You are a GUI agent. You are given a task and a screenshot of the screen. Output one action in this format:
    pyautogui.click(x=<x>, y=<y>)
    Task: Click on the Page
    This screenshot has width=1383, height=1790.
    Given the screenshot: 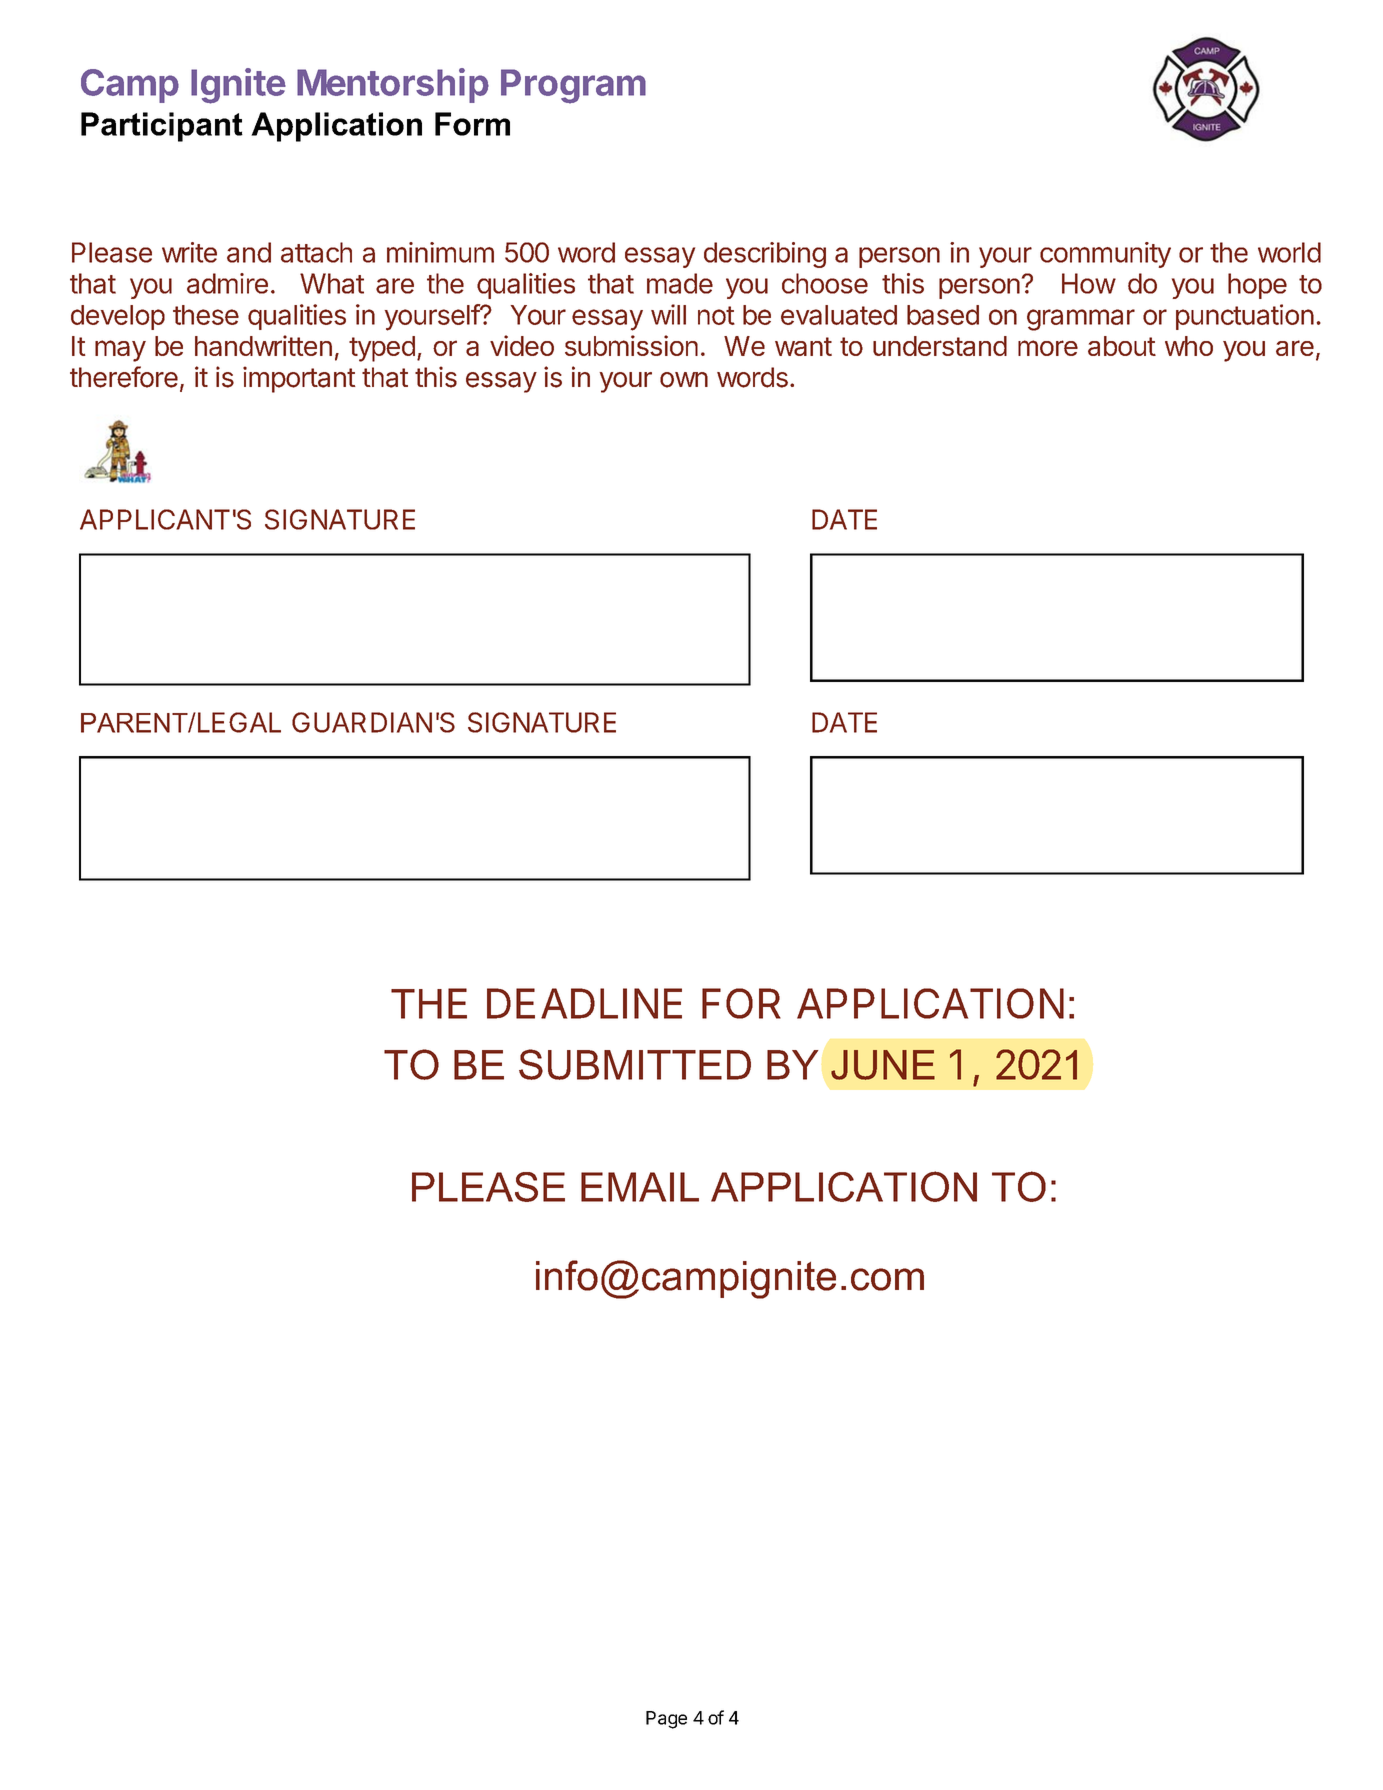 What is the action you would take?
    pyautogui.click(x=666, y=1720)
